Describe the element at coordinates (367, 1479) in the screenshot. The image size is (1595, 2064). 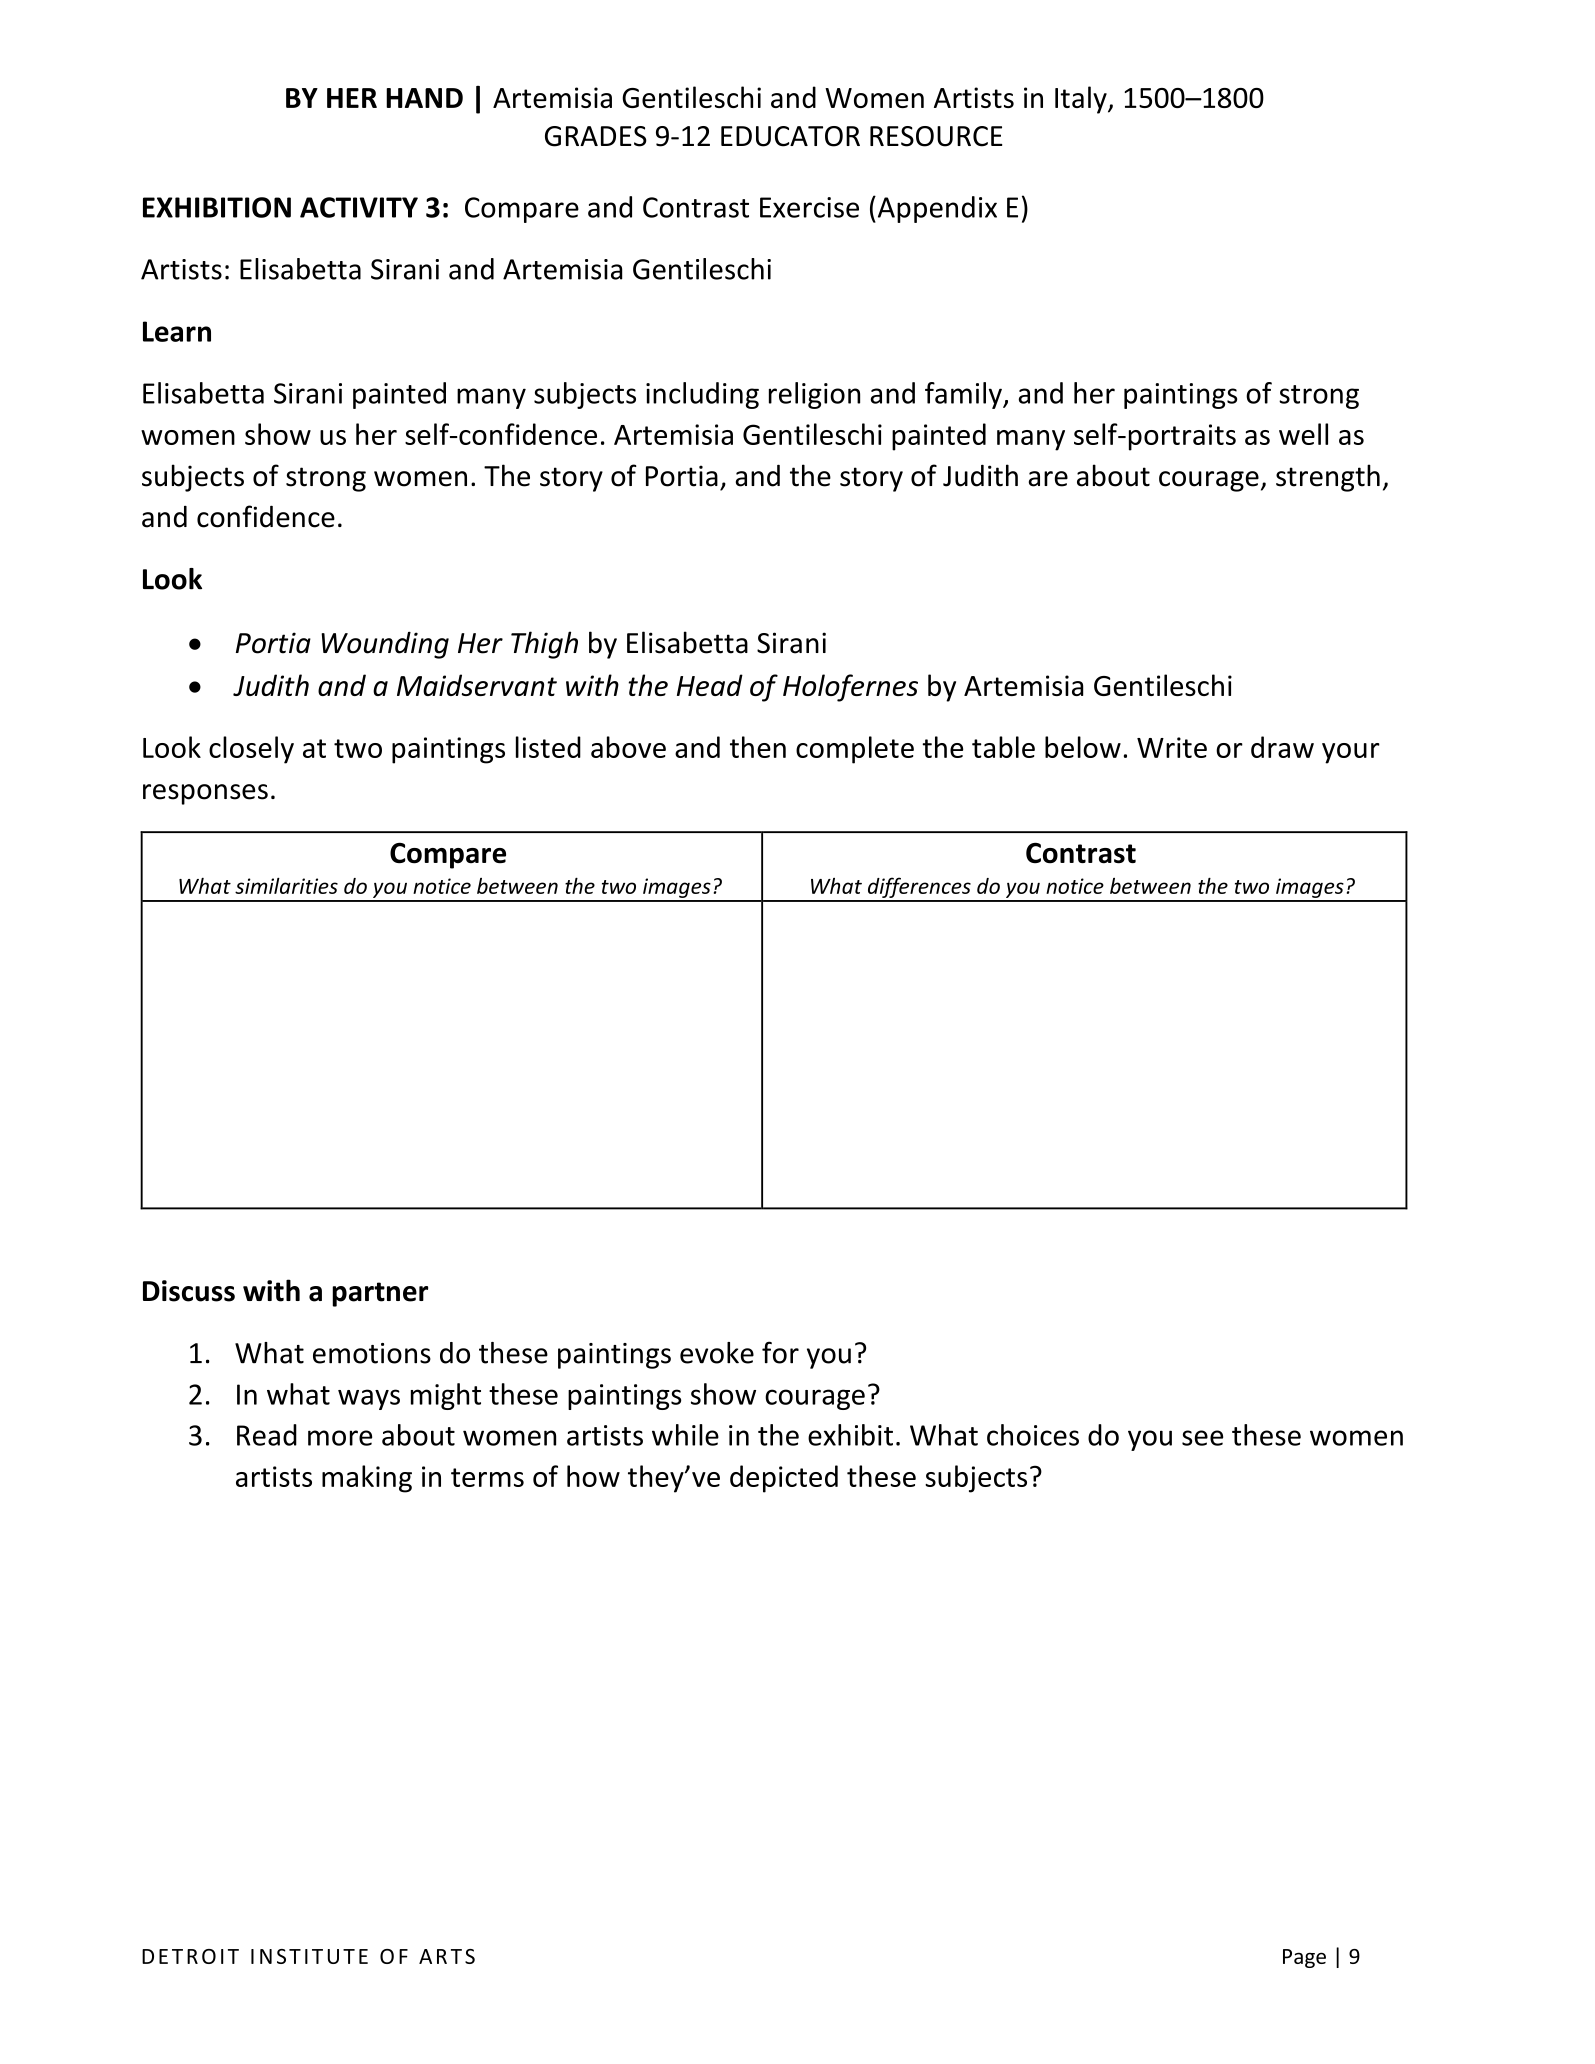
I see `making` at that location.
